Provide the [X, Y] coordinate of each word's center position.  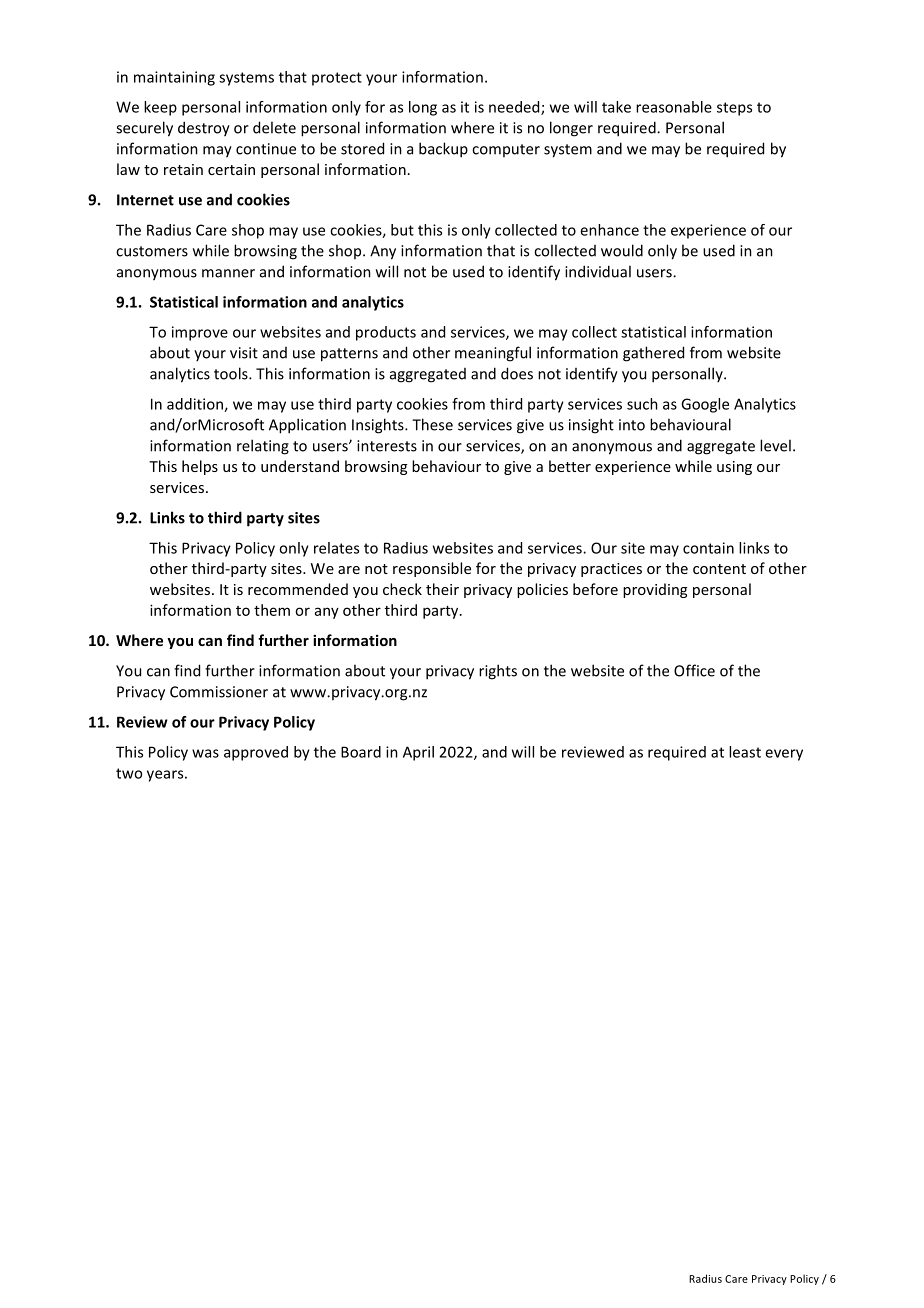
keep [160, 108]
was [205, 753]
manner [228, 273]
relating [263, 447]
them [272, 610]
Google [705, 405]
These [432, 424]
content [719, 569]
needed [515, 108]
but [402, 230]
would [622, 250]
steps [734, 109]
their [442, 589]
